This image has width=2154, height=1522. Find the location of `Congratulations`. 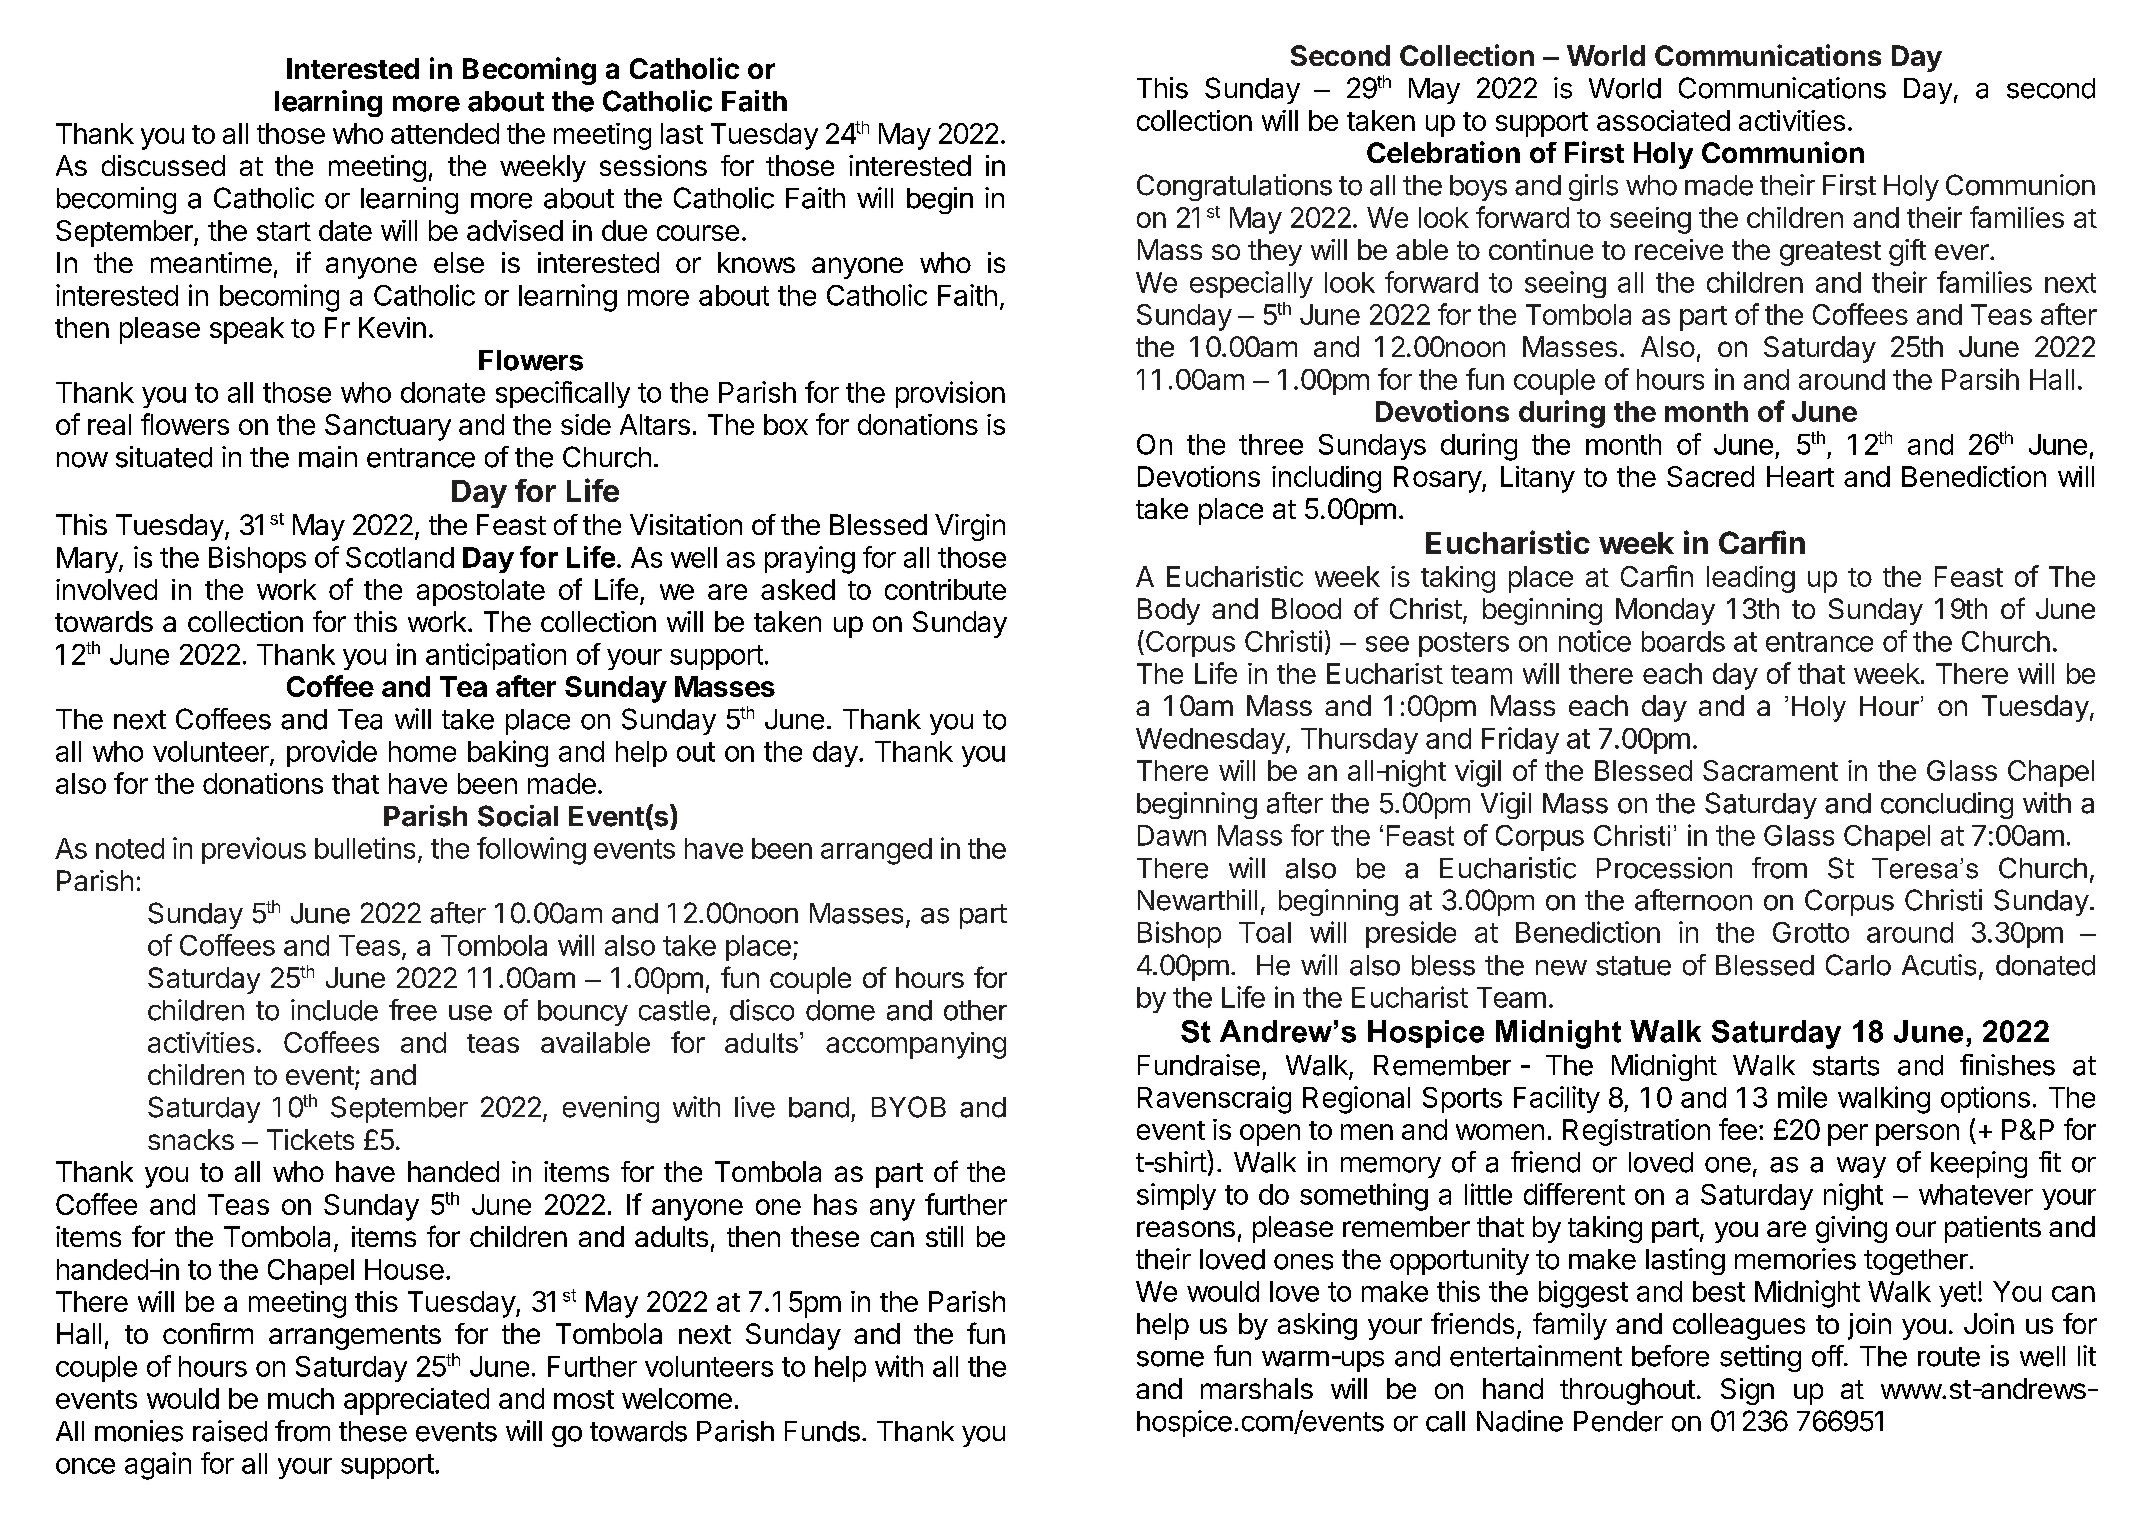

Congratulations is located at coordinates (1234, 187).
